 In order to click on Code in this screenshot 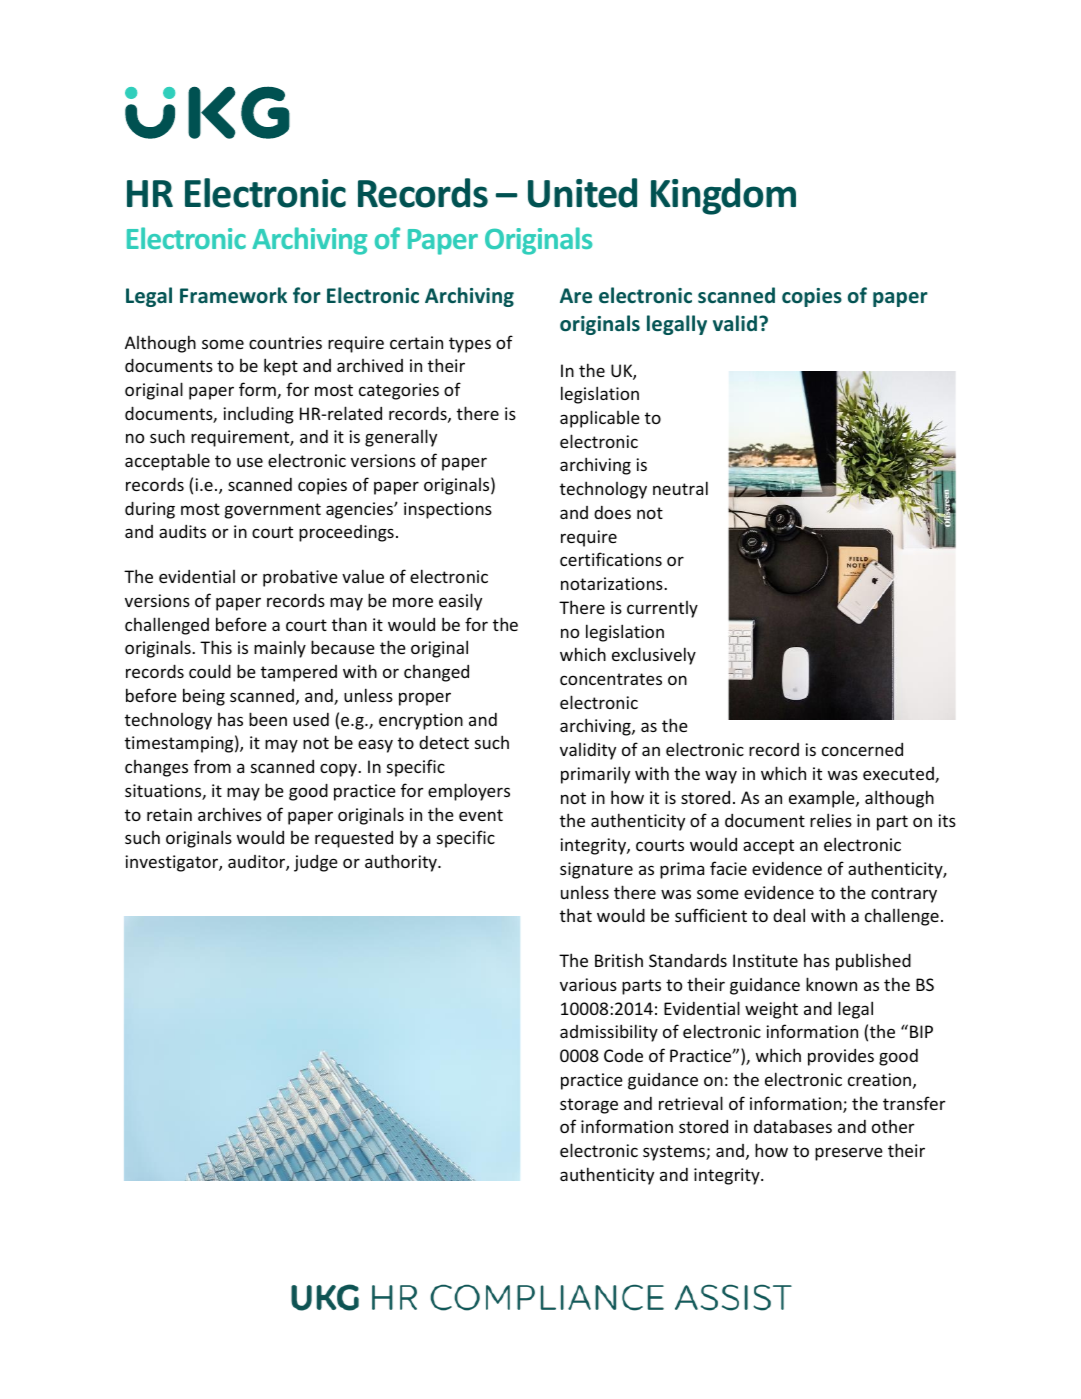, I will do `click(623, 1055)`.
